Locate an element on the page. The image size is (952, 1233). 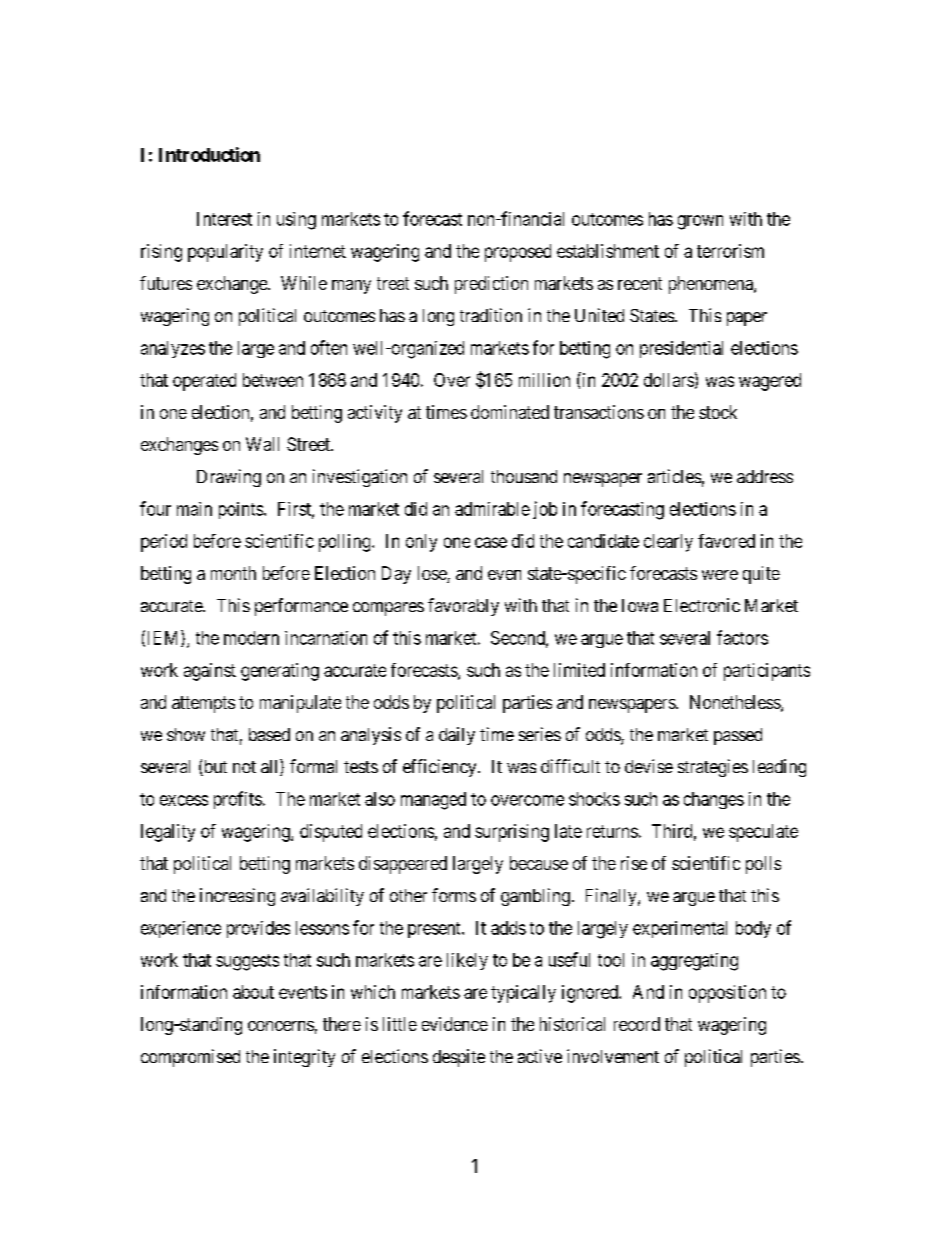
thousand is located at coordinates (524, 476).
